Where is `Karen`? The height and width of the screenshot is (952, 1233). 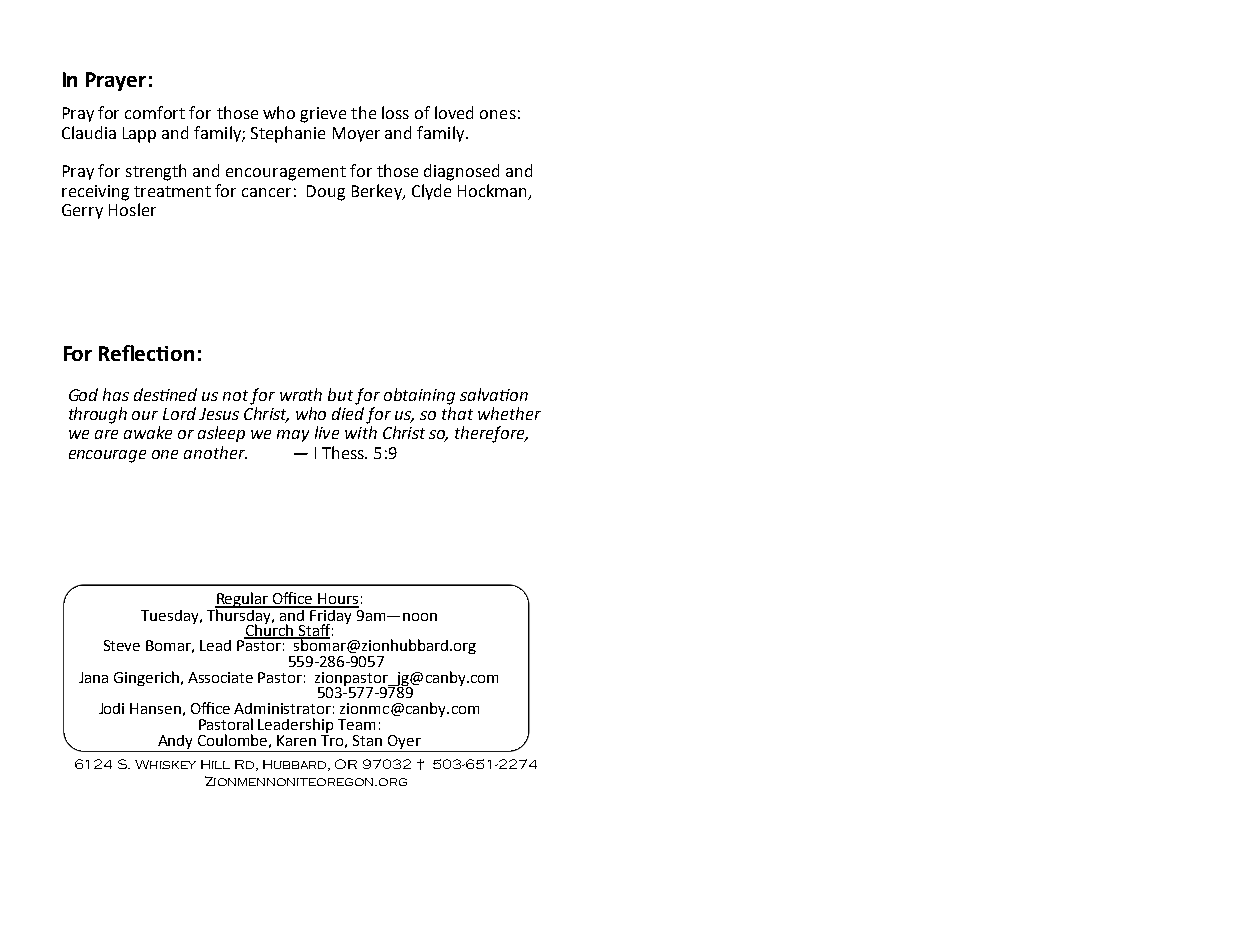
Karen is located at coordinates (296, 740).
